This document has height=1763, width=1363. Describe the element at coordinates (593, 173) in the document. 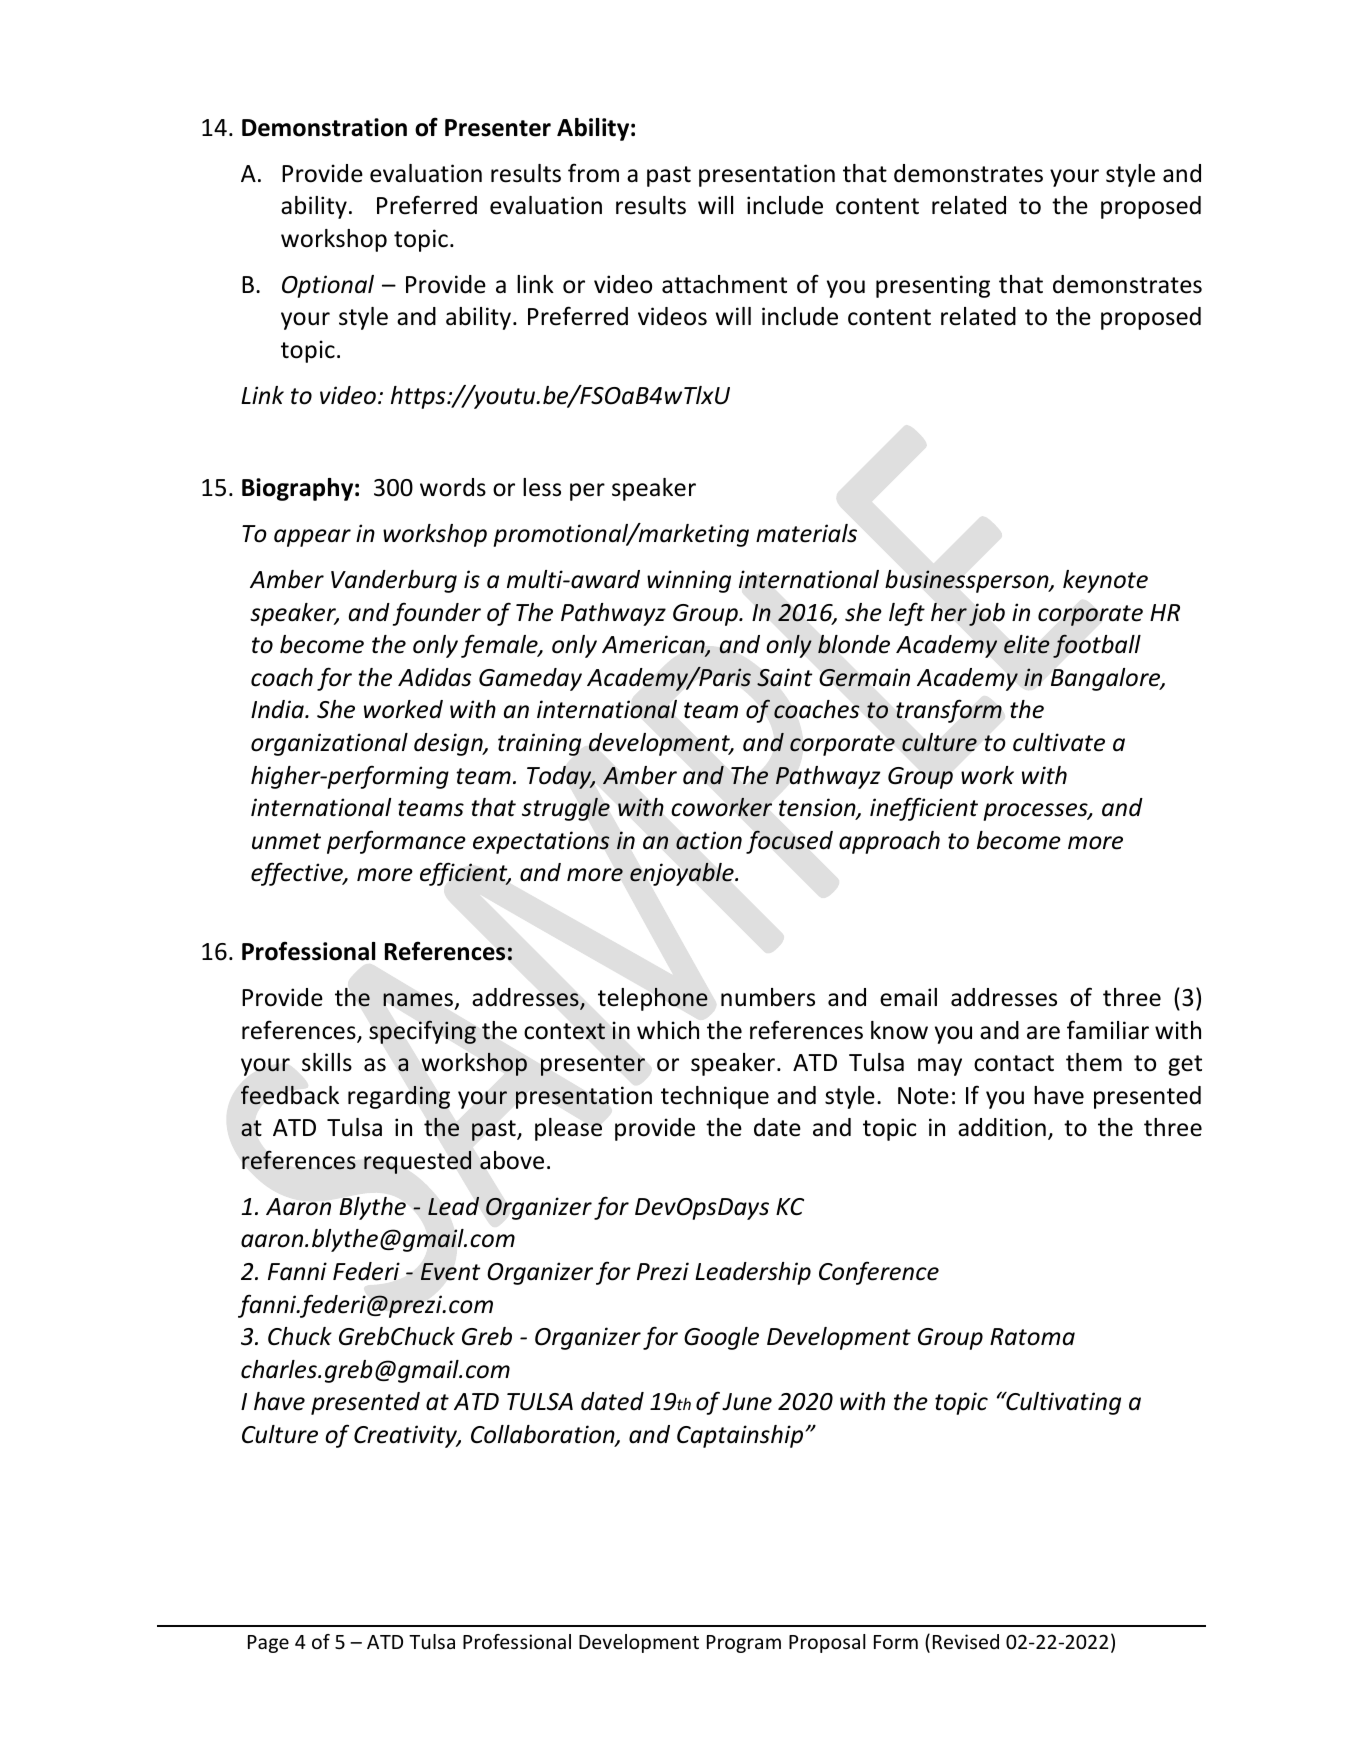

I see `from` at that location.
